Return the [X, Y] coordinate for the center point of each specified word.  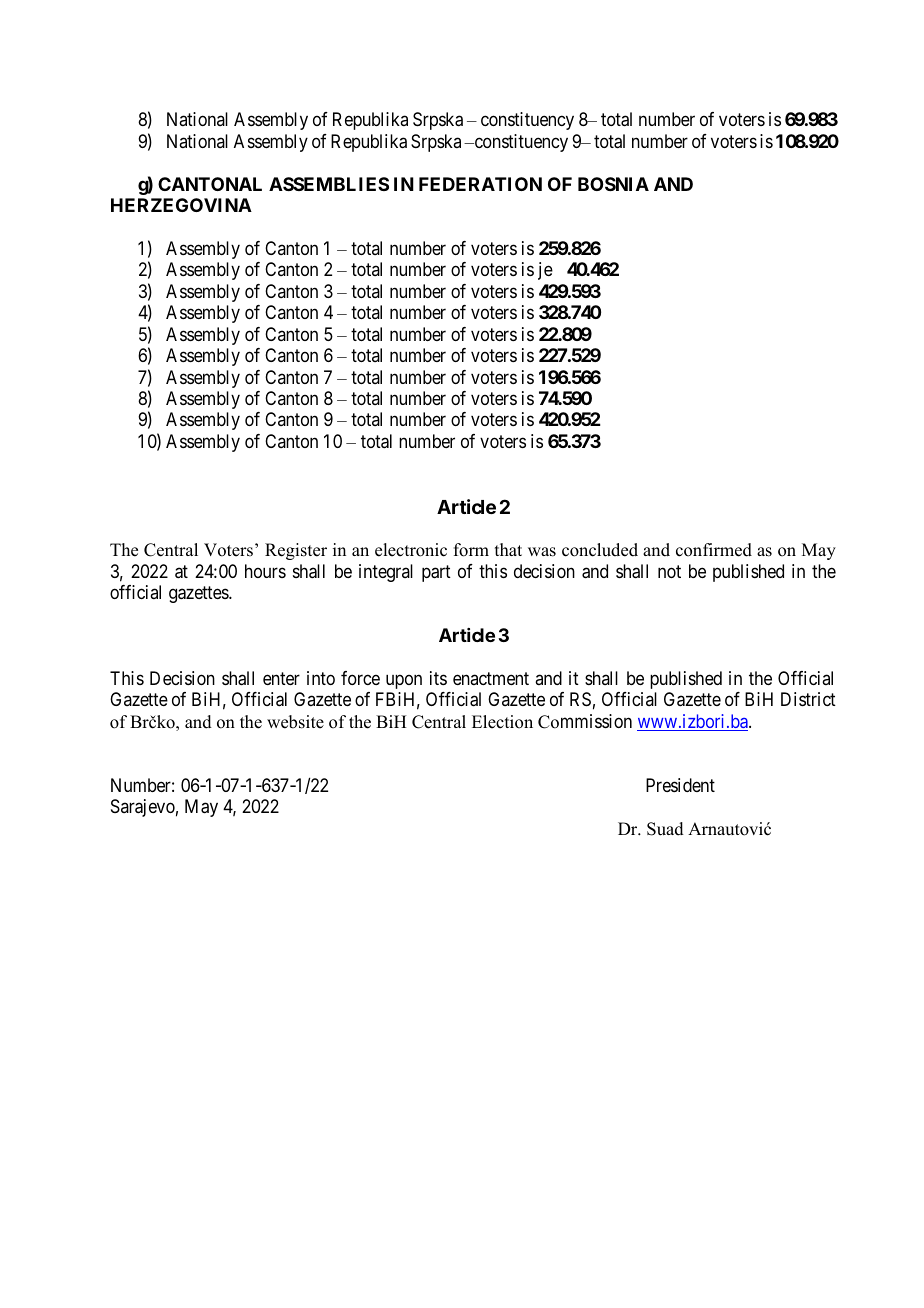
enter [281, 678]
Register [296, 551]
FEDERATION [480, 184]
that [508, 549]
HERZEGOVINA [181, 205]
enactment [491, 678]
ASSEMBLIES [329, 184]
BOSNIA [613, 184]
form [471, 550]
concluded [600, 550]
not [669, 571]
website [295, 722]
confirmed [714, 550]
